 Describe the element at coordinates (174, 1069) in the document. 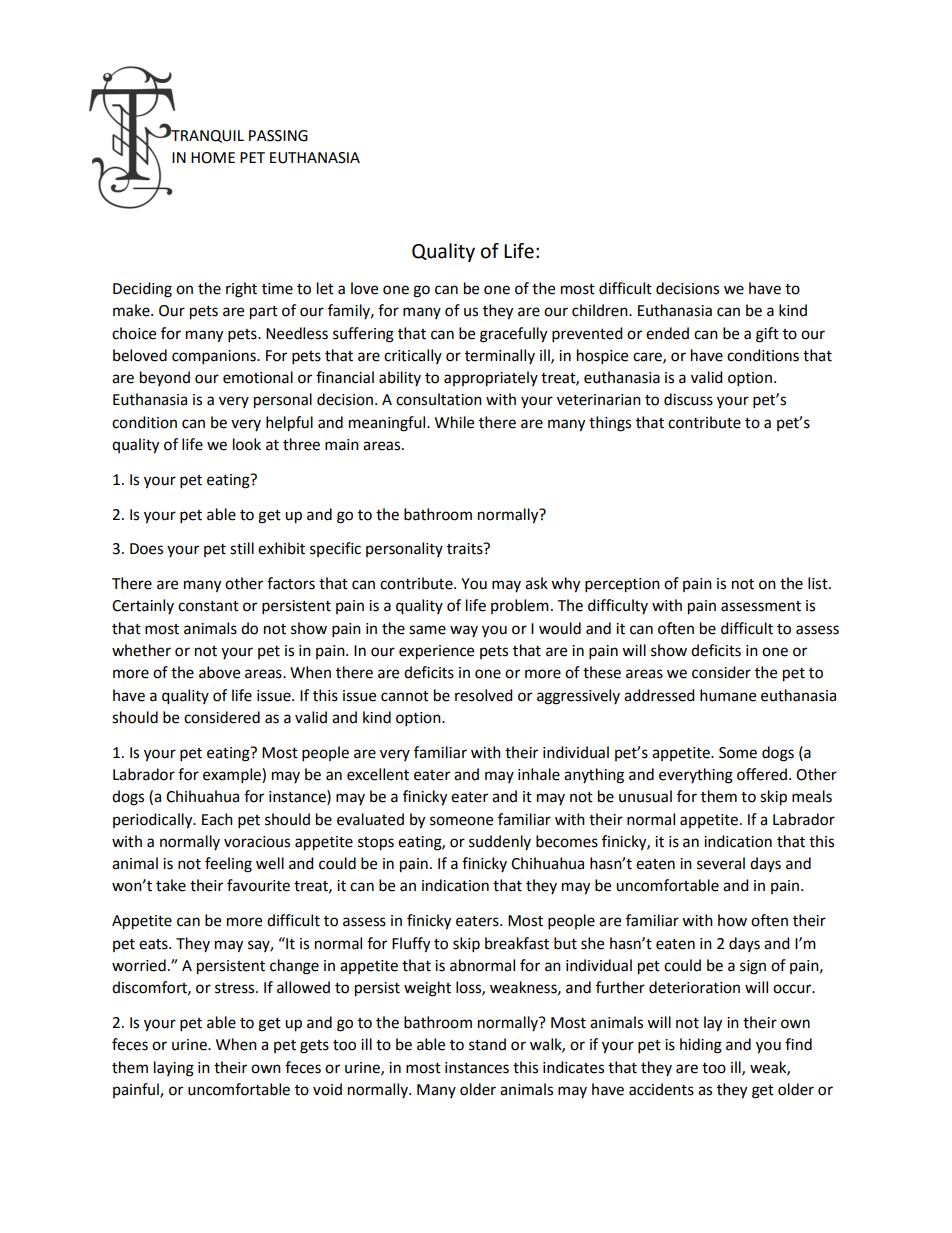

I see `laying` at that location.
